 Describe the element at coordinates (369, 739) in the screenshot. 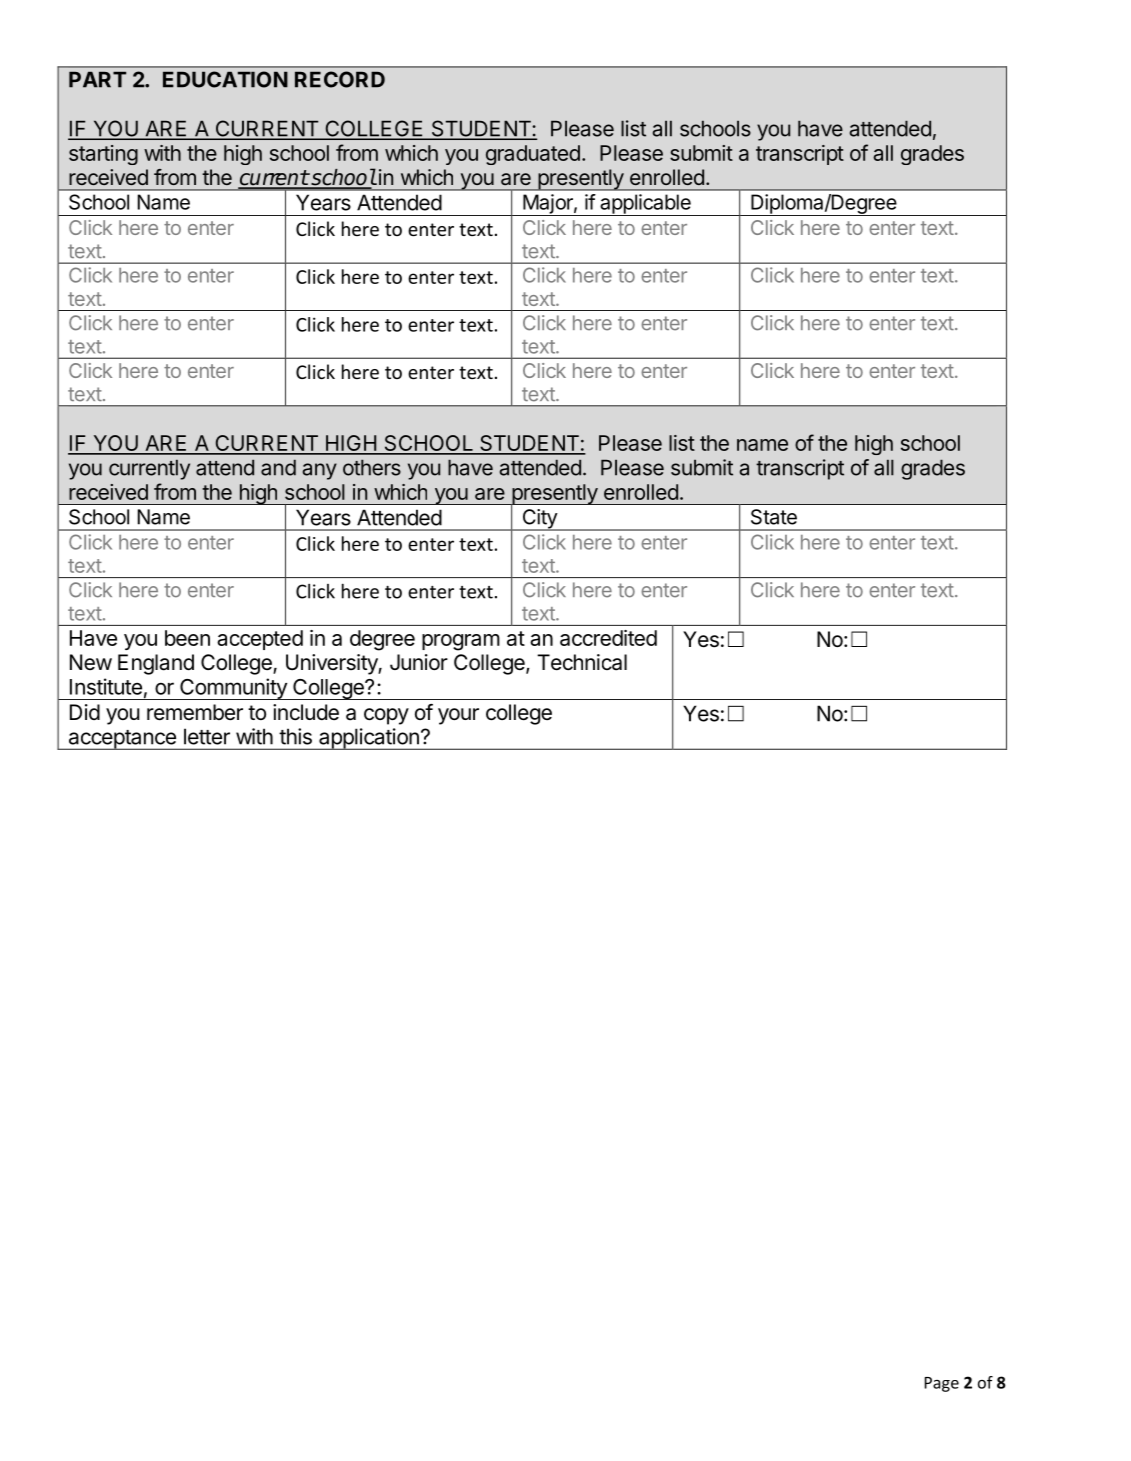

I see `application` at that location.
